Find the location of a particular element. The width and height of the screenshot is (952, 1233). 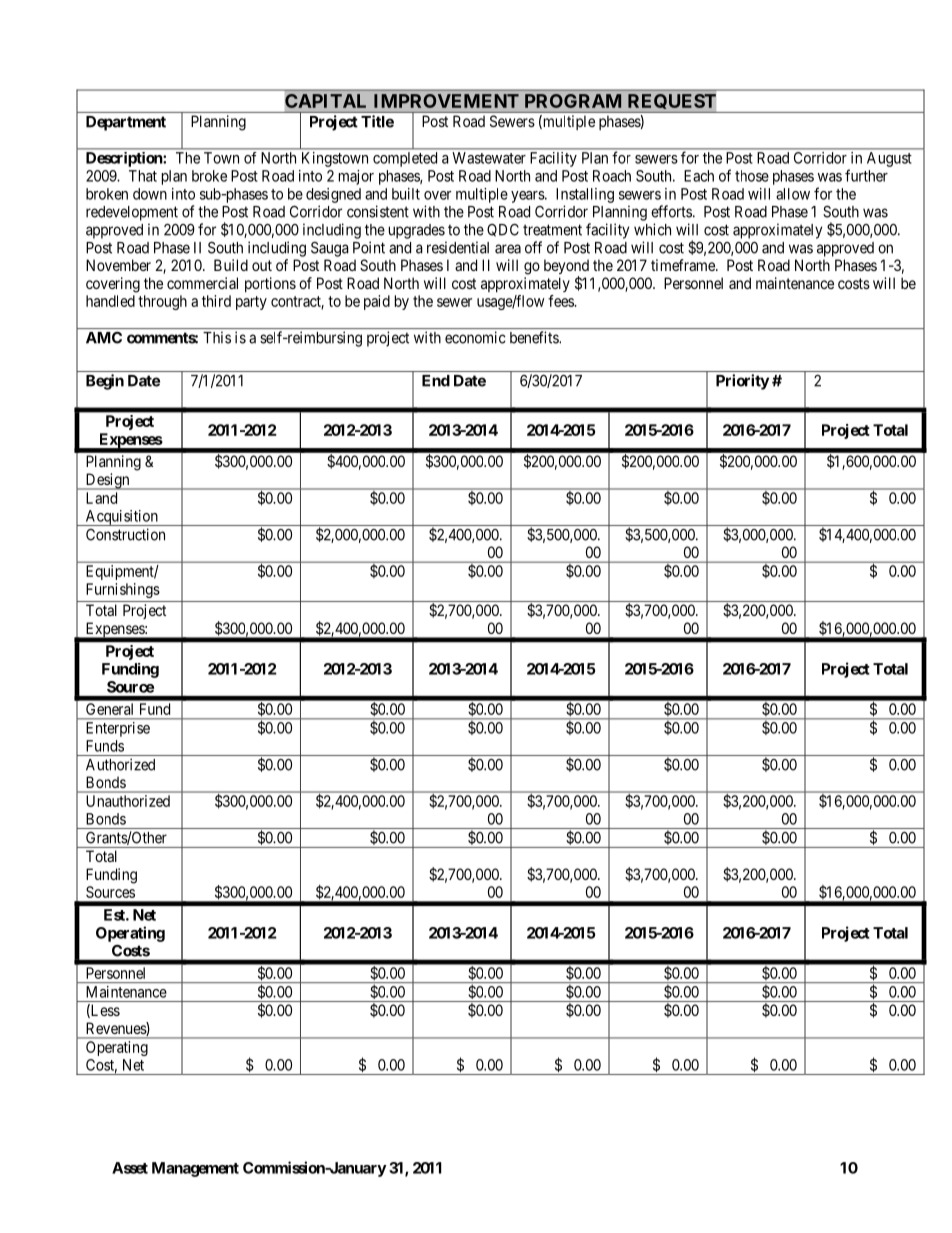

Department is located at coordinates (126, 123).
